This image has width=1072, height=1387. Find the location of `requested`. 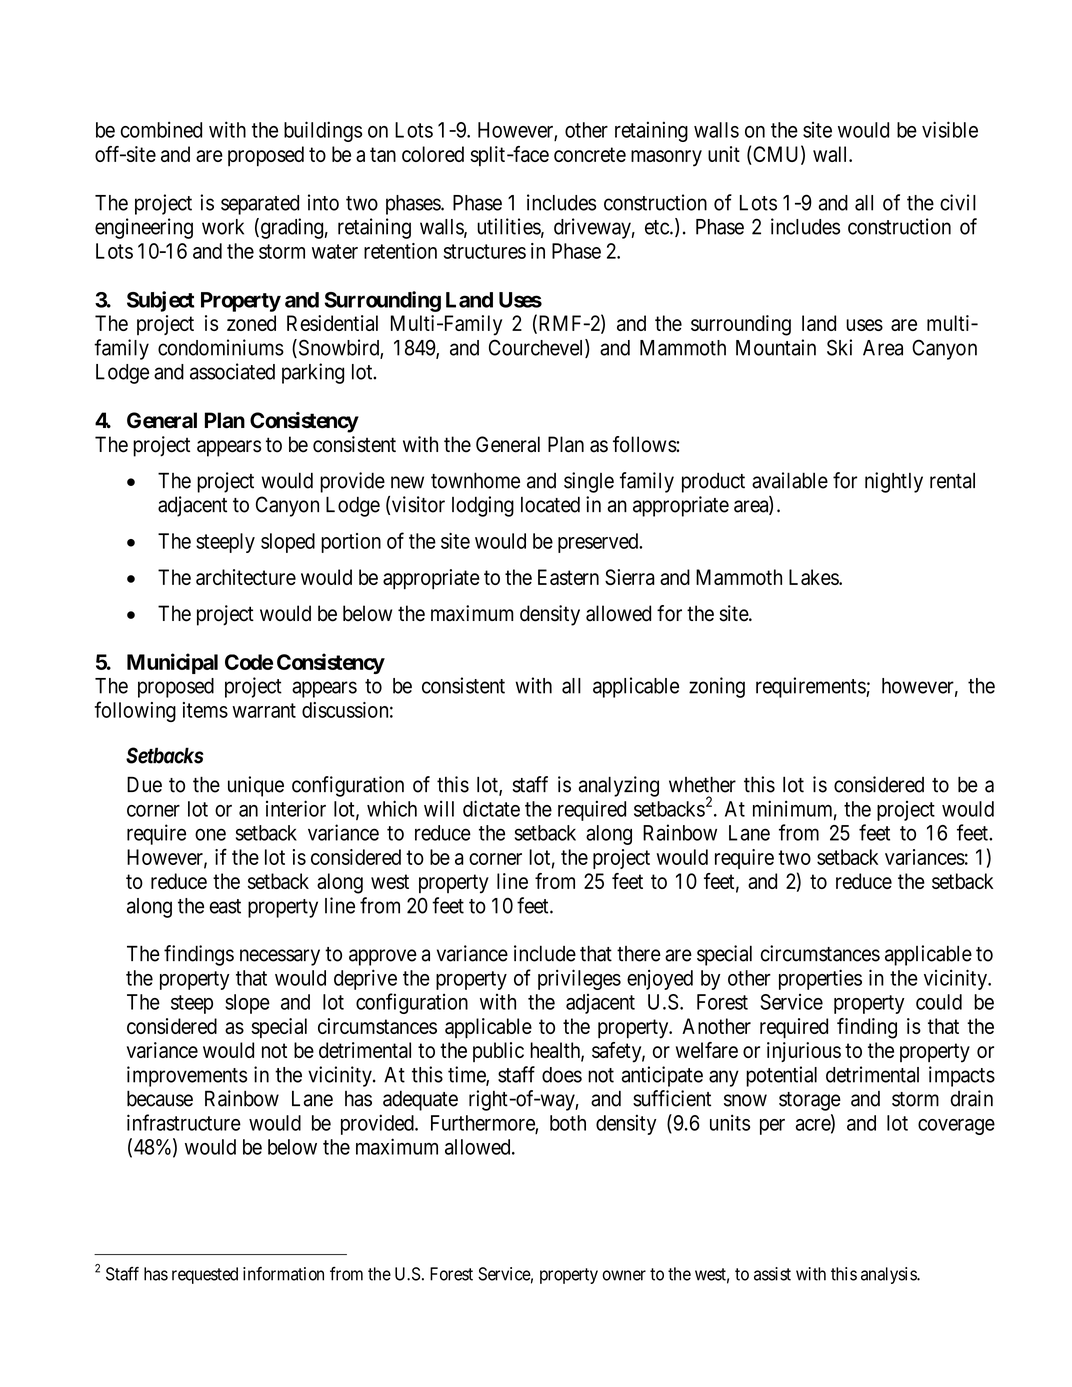

requested is located at coordinates (205, 1275).
